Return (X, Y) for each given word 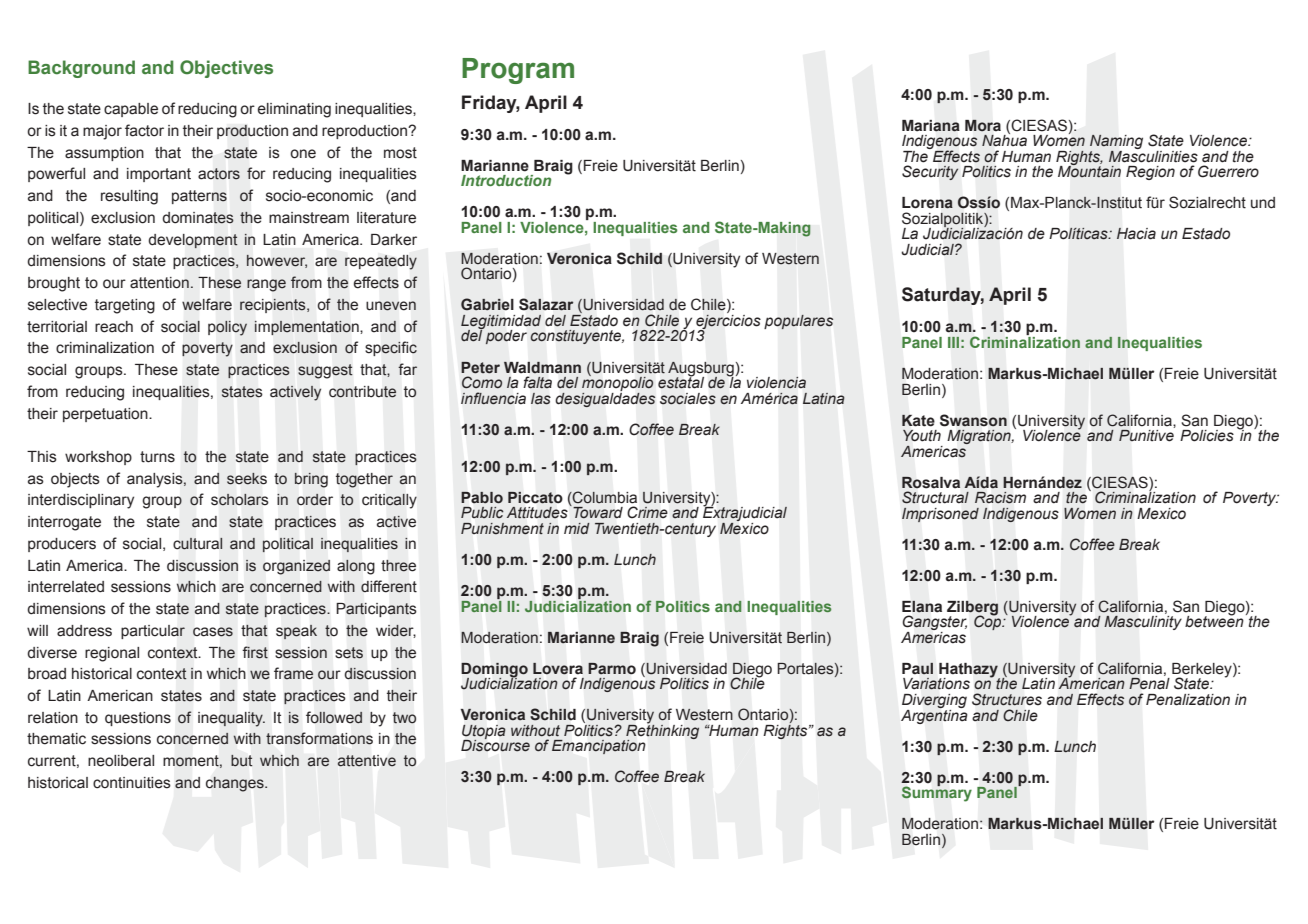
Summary (937, 793)
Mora (983, 125)
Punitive (1146, 435)
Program (518, 71)
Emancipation (598, 747)
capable (131, 110)
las (541, 399)
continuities (132, 783)
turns (157, 457)
